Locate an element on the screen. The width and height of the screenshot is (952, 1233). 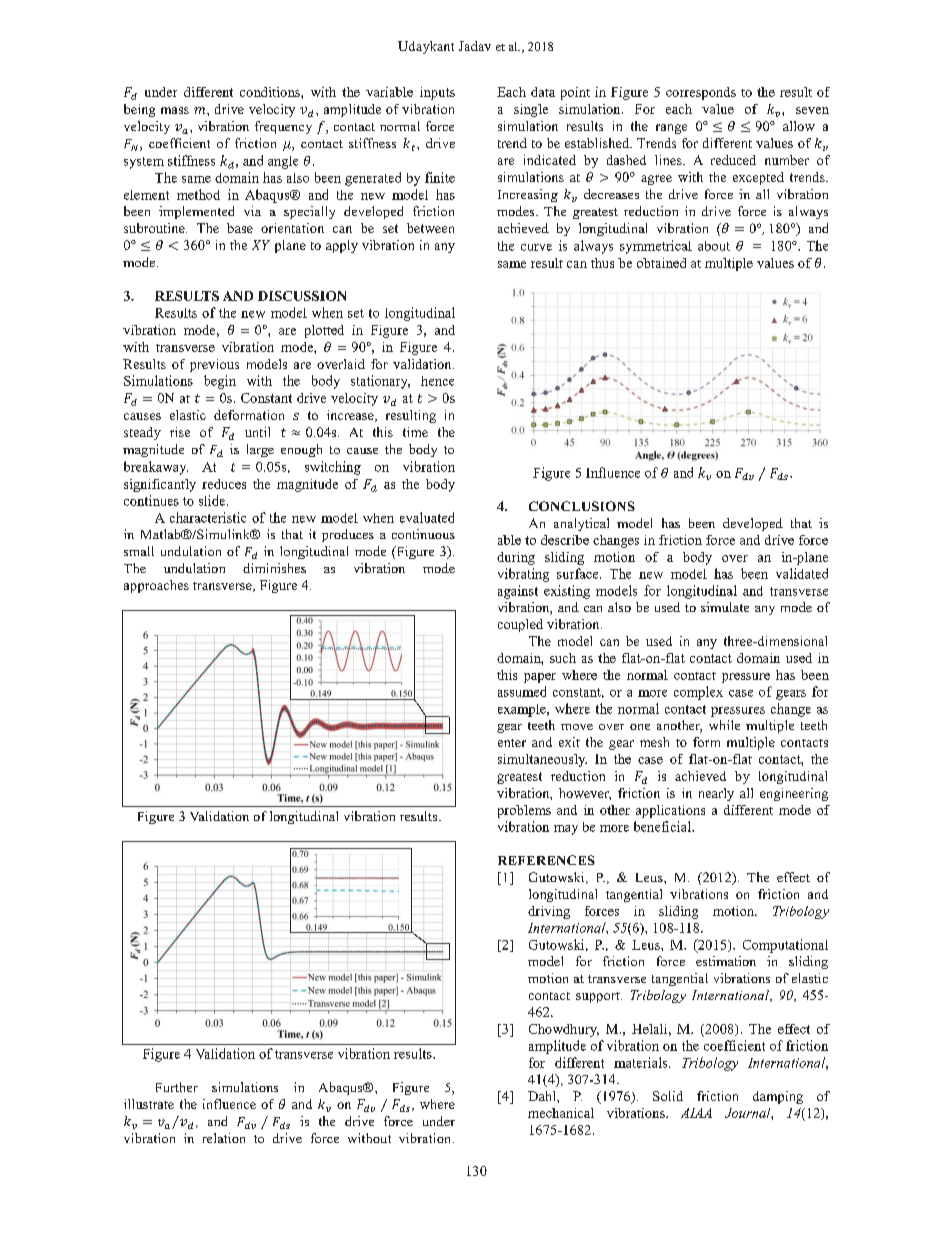
large is located at coordinates (260, 450).
